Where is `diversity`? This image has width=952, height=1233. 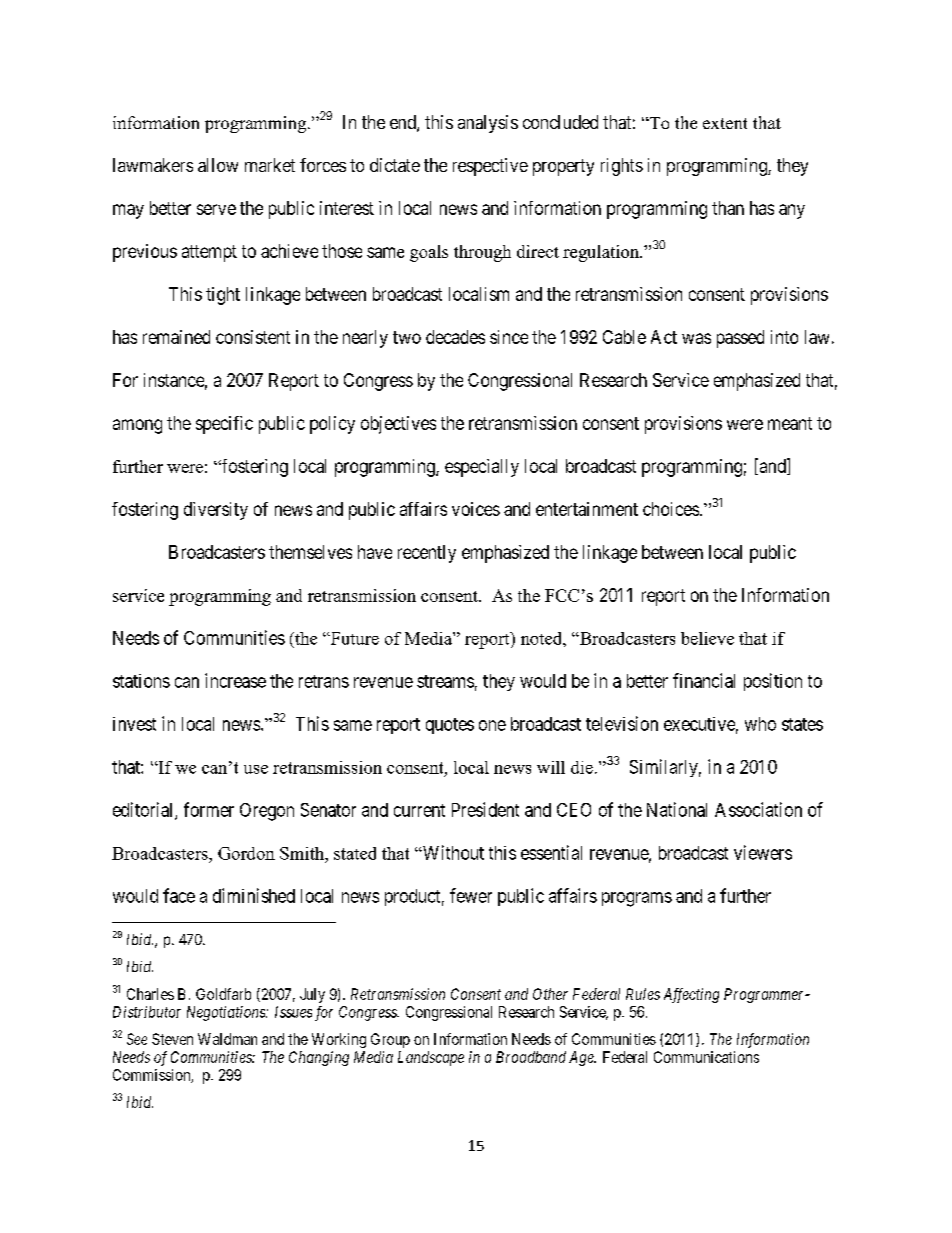
diversity is located at coordinates (216, 511).
